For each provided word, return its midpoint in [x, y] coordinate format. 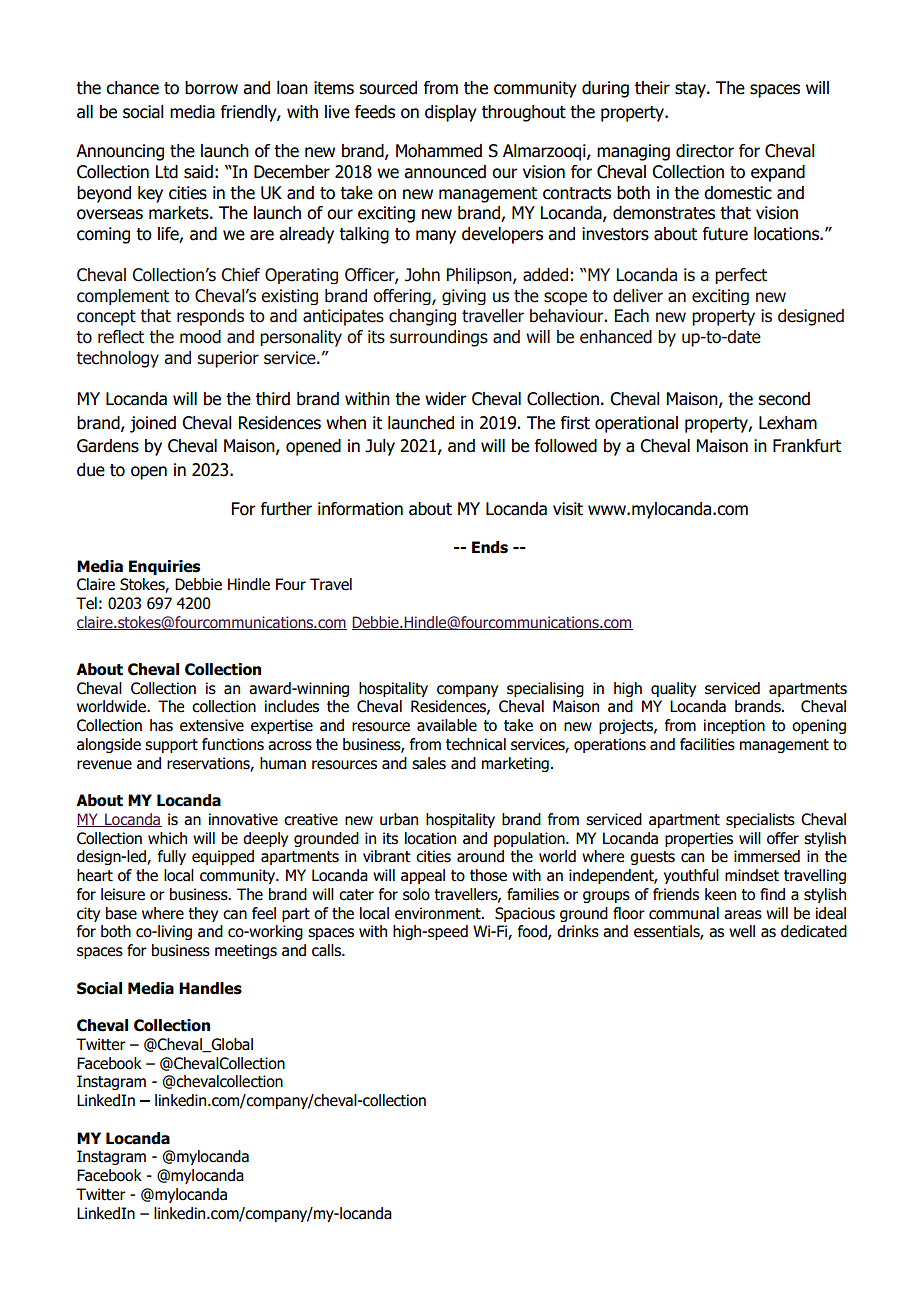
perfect [741, 276]
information [360, 509]
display [451, 113]
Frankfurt [807, 446]
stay [691, 90]
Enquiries [164, 567]
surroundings [439, 338]
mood [200, 337]
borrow [211, 88]
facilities [707, 744]
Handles [210, 988]
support [171, 746]
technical [476, 744]
